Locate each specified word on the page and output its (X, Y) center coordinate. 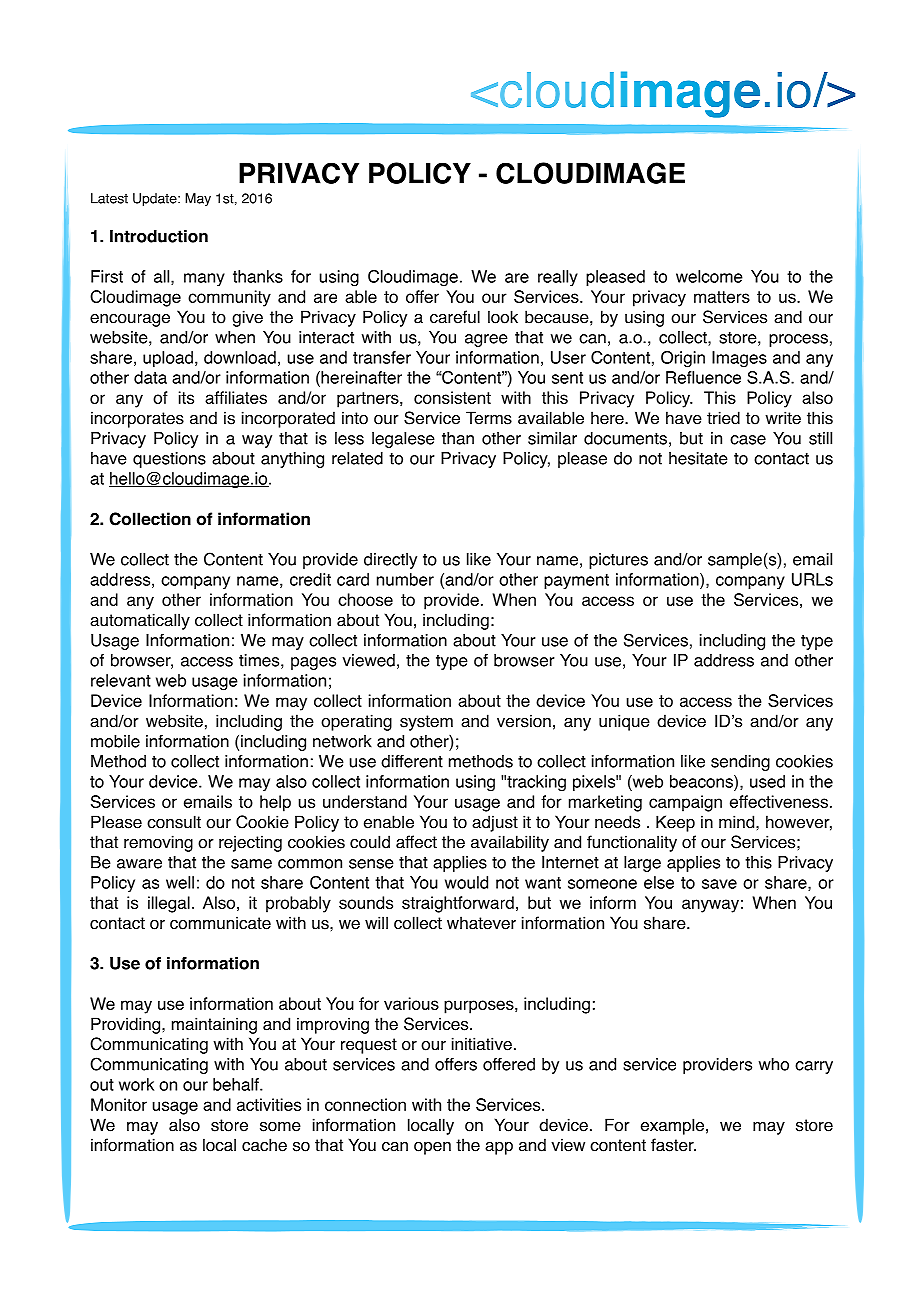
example (672, 1126)
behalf (237, 1084)
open (432, 1148)
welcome (709, 276)
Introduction (159, 236)
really (558, 278)
